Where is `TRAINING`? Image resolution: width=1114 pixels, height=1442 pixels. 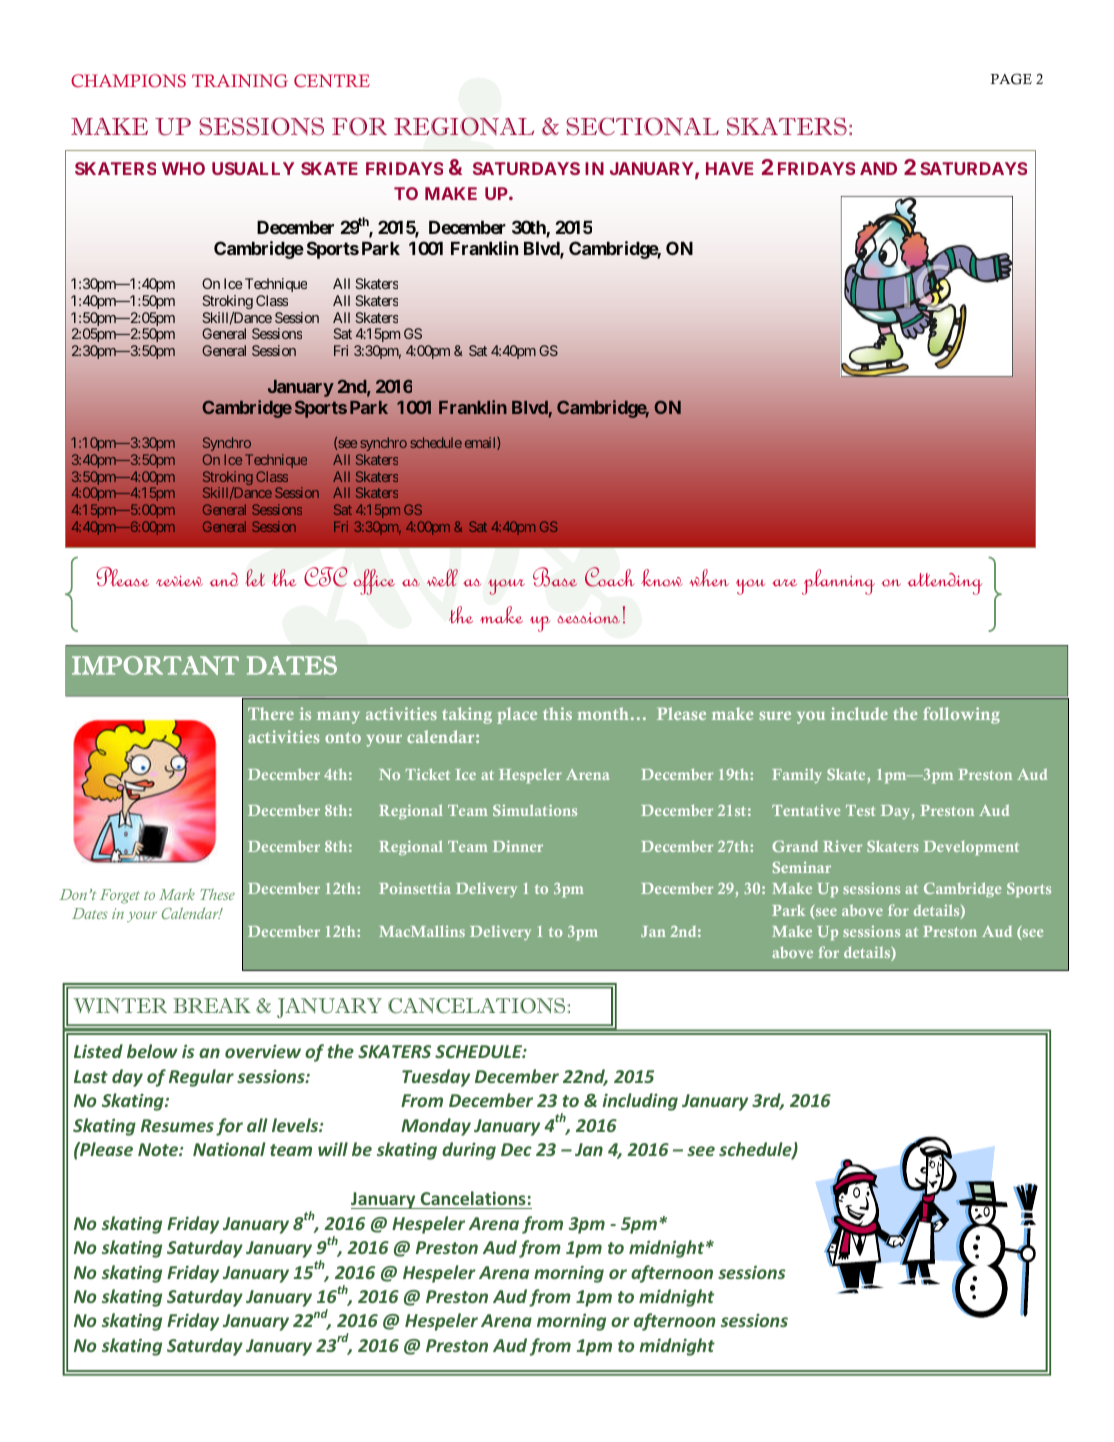 TRAINING is located at coordinates (240, 81).
